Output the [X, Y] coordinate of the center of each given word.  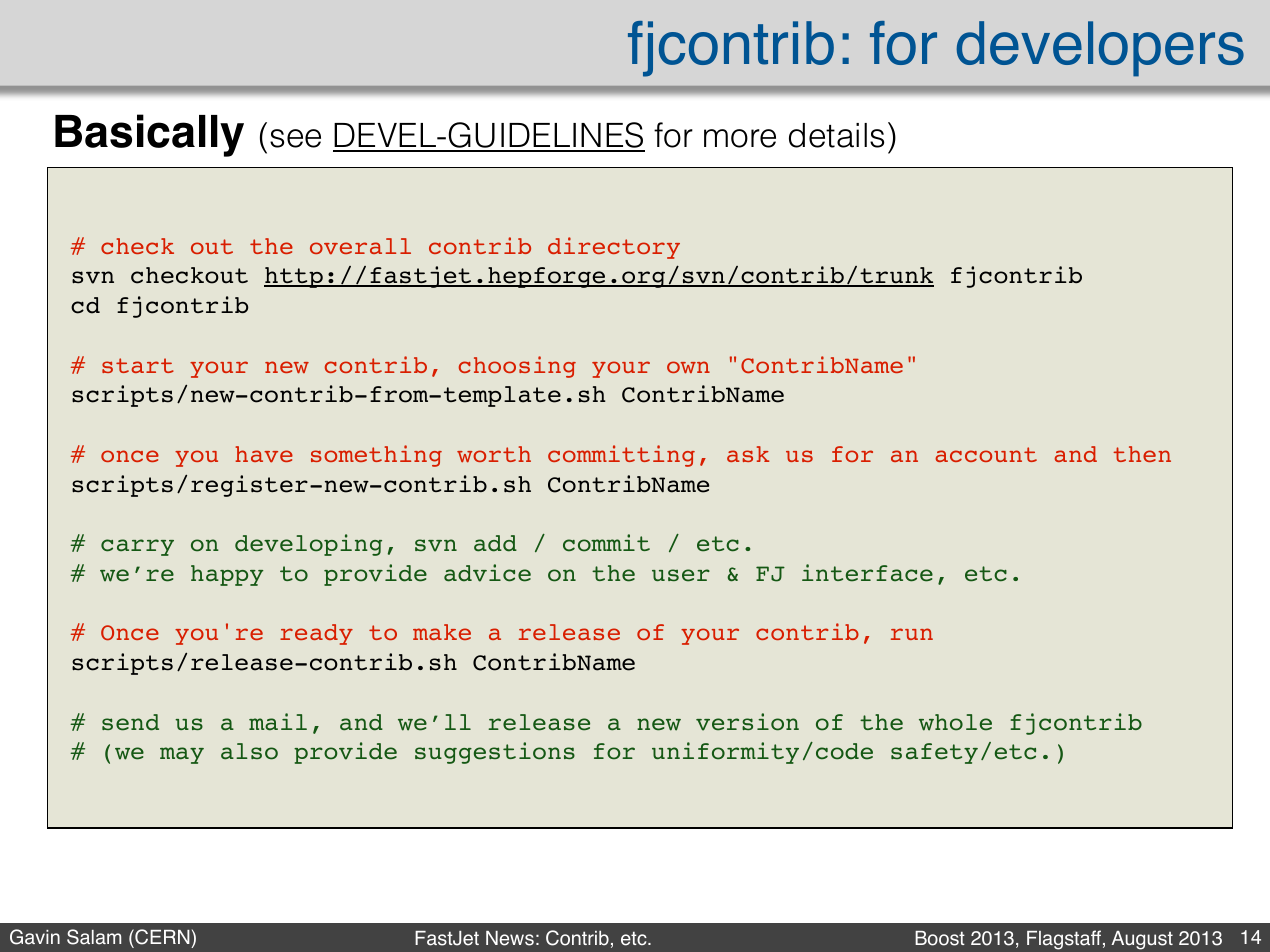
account [986, 454]
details [836, 135]
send [130, 722]
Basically [149, 135]
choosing [517, 367]
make [442, 632]
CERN [161, 937]
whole [955, 722]
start [138, 365]
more [740, 138]
